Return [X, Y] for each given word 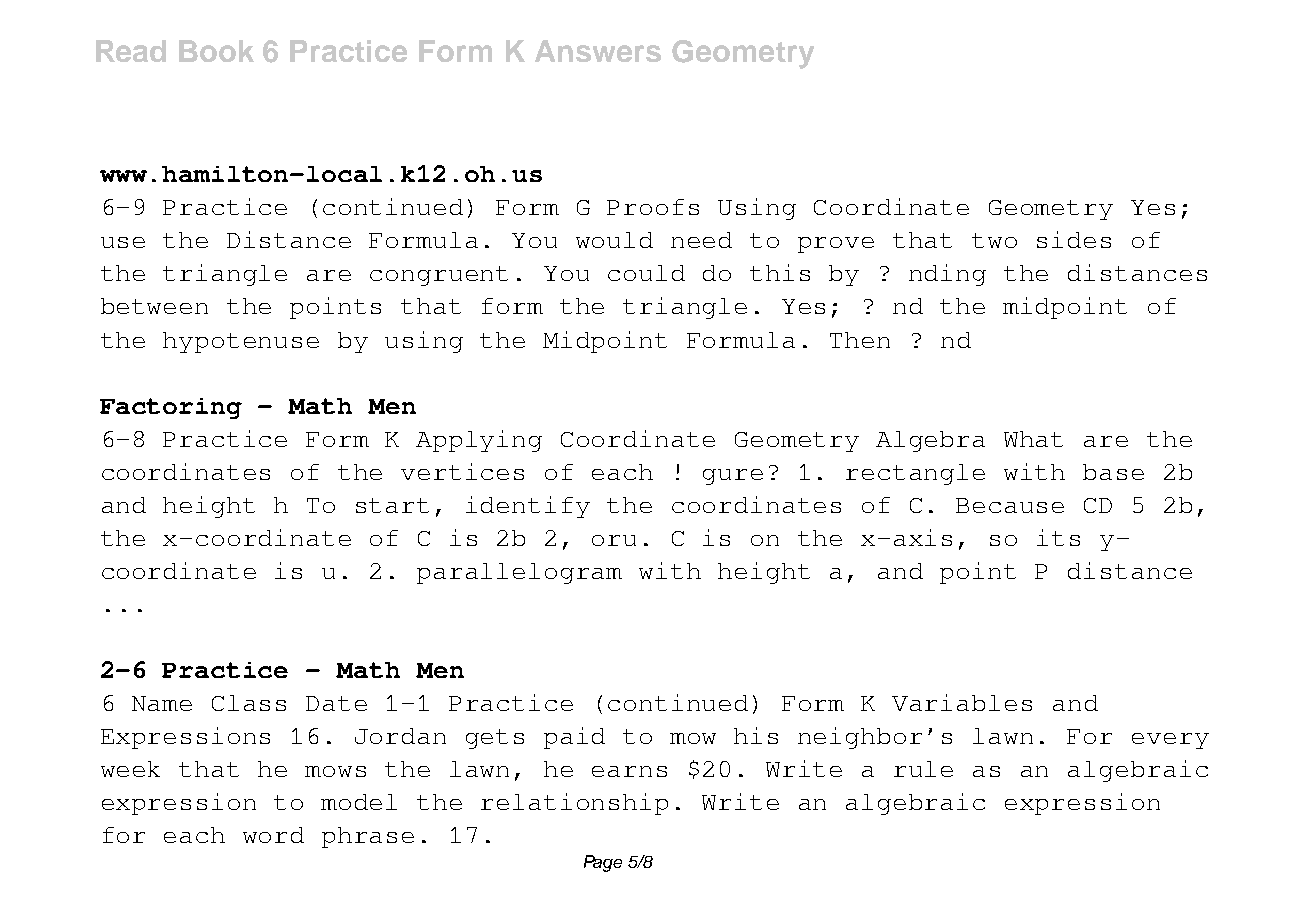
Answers [598, 51]
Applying [479, 441]
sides [1074, 239]
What [1033, 439]
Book [216, 51]
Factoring [171, 408]
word [273, 835]
